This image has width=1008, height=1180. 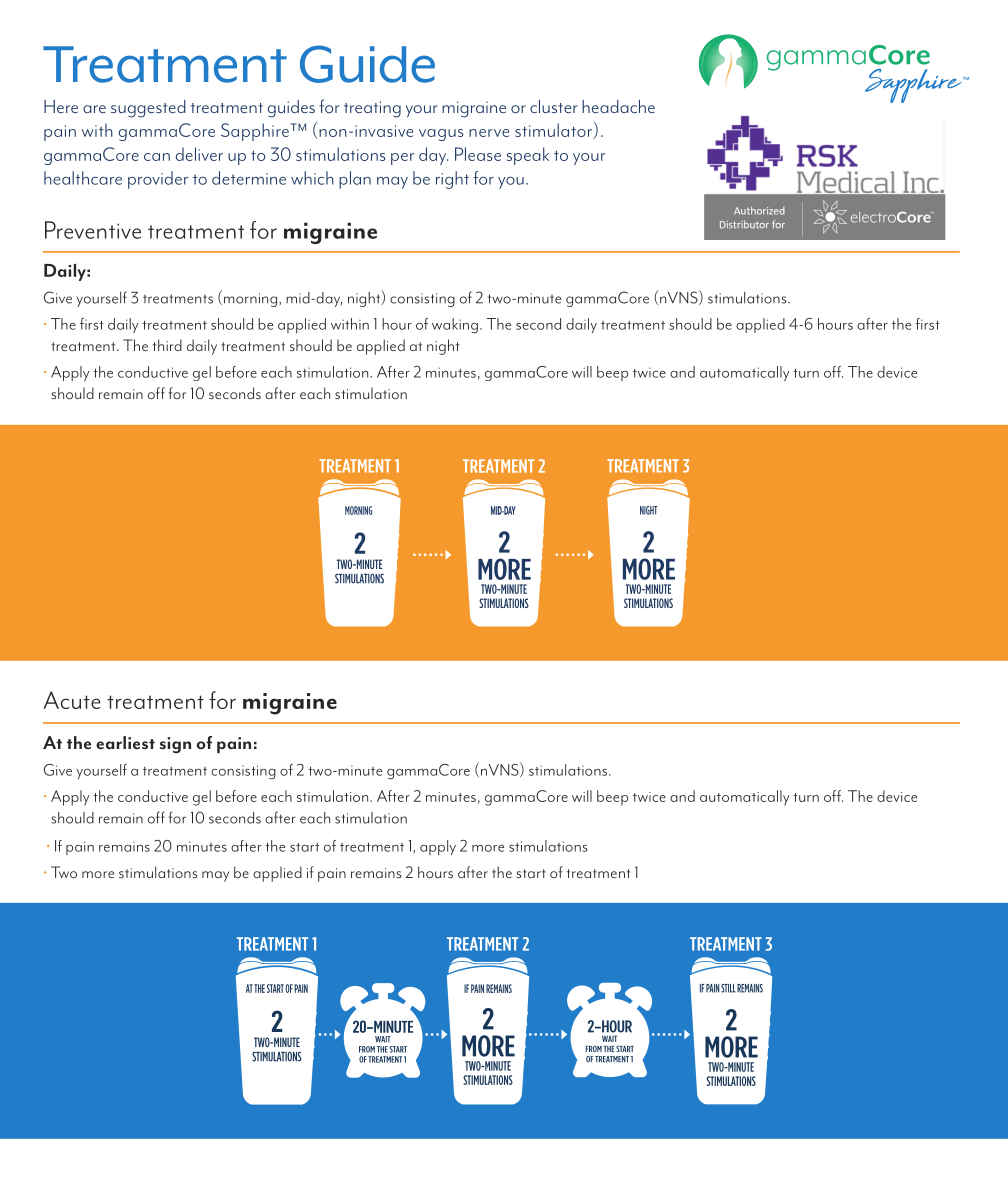 What do you see at coordinates (175, 745) in the image?
I see `sign` at bounding box center [175, 745].
